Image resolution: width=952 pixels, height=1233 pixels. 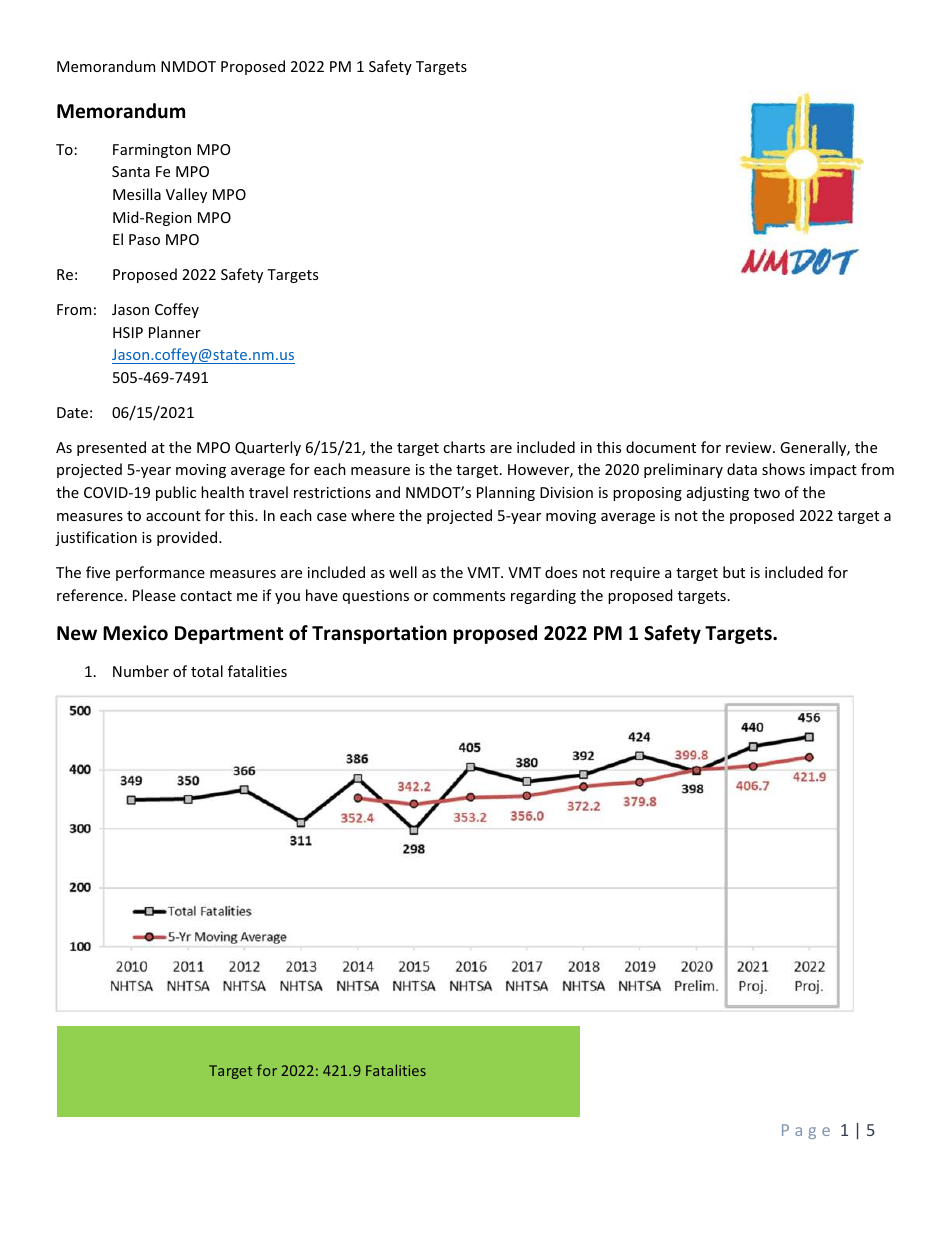 I want to click on total, so click(x=207, y=671).
